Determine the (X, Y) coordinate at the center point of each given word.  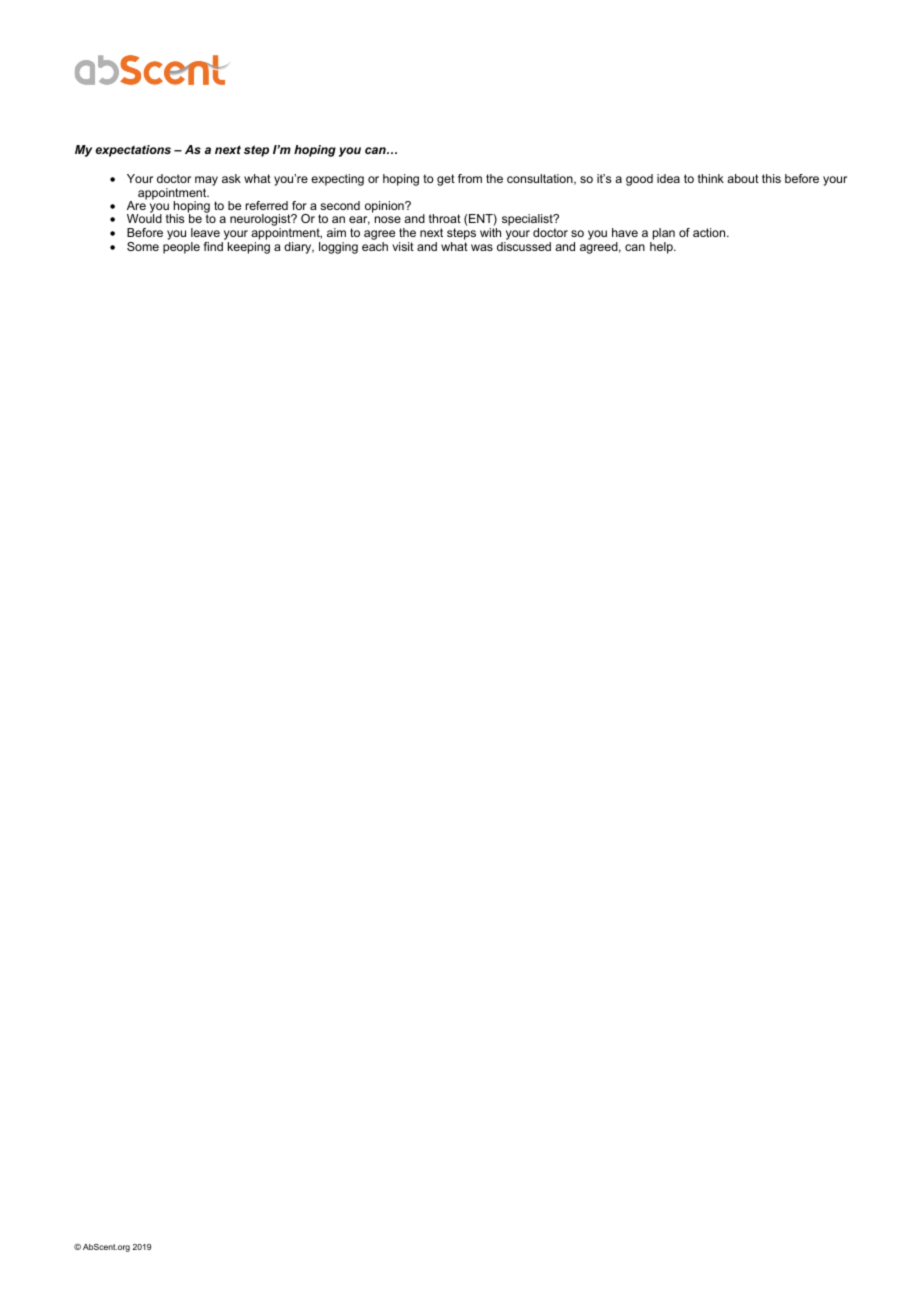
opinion (385, 207)
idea (668, 178)
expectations (133, 151)
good (639, 180)
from (470, 178)
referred (267, 205)
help (662, 248)
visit (403, 246)
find (213, 246)
